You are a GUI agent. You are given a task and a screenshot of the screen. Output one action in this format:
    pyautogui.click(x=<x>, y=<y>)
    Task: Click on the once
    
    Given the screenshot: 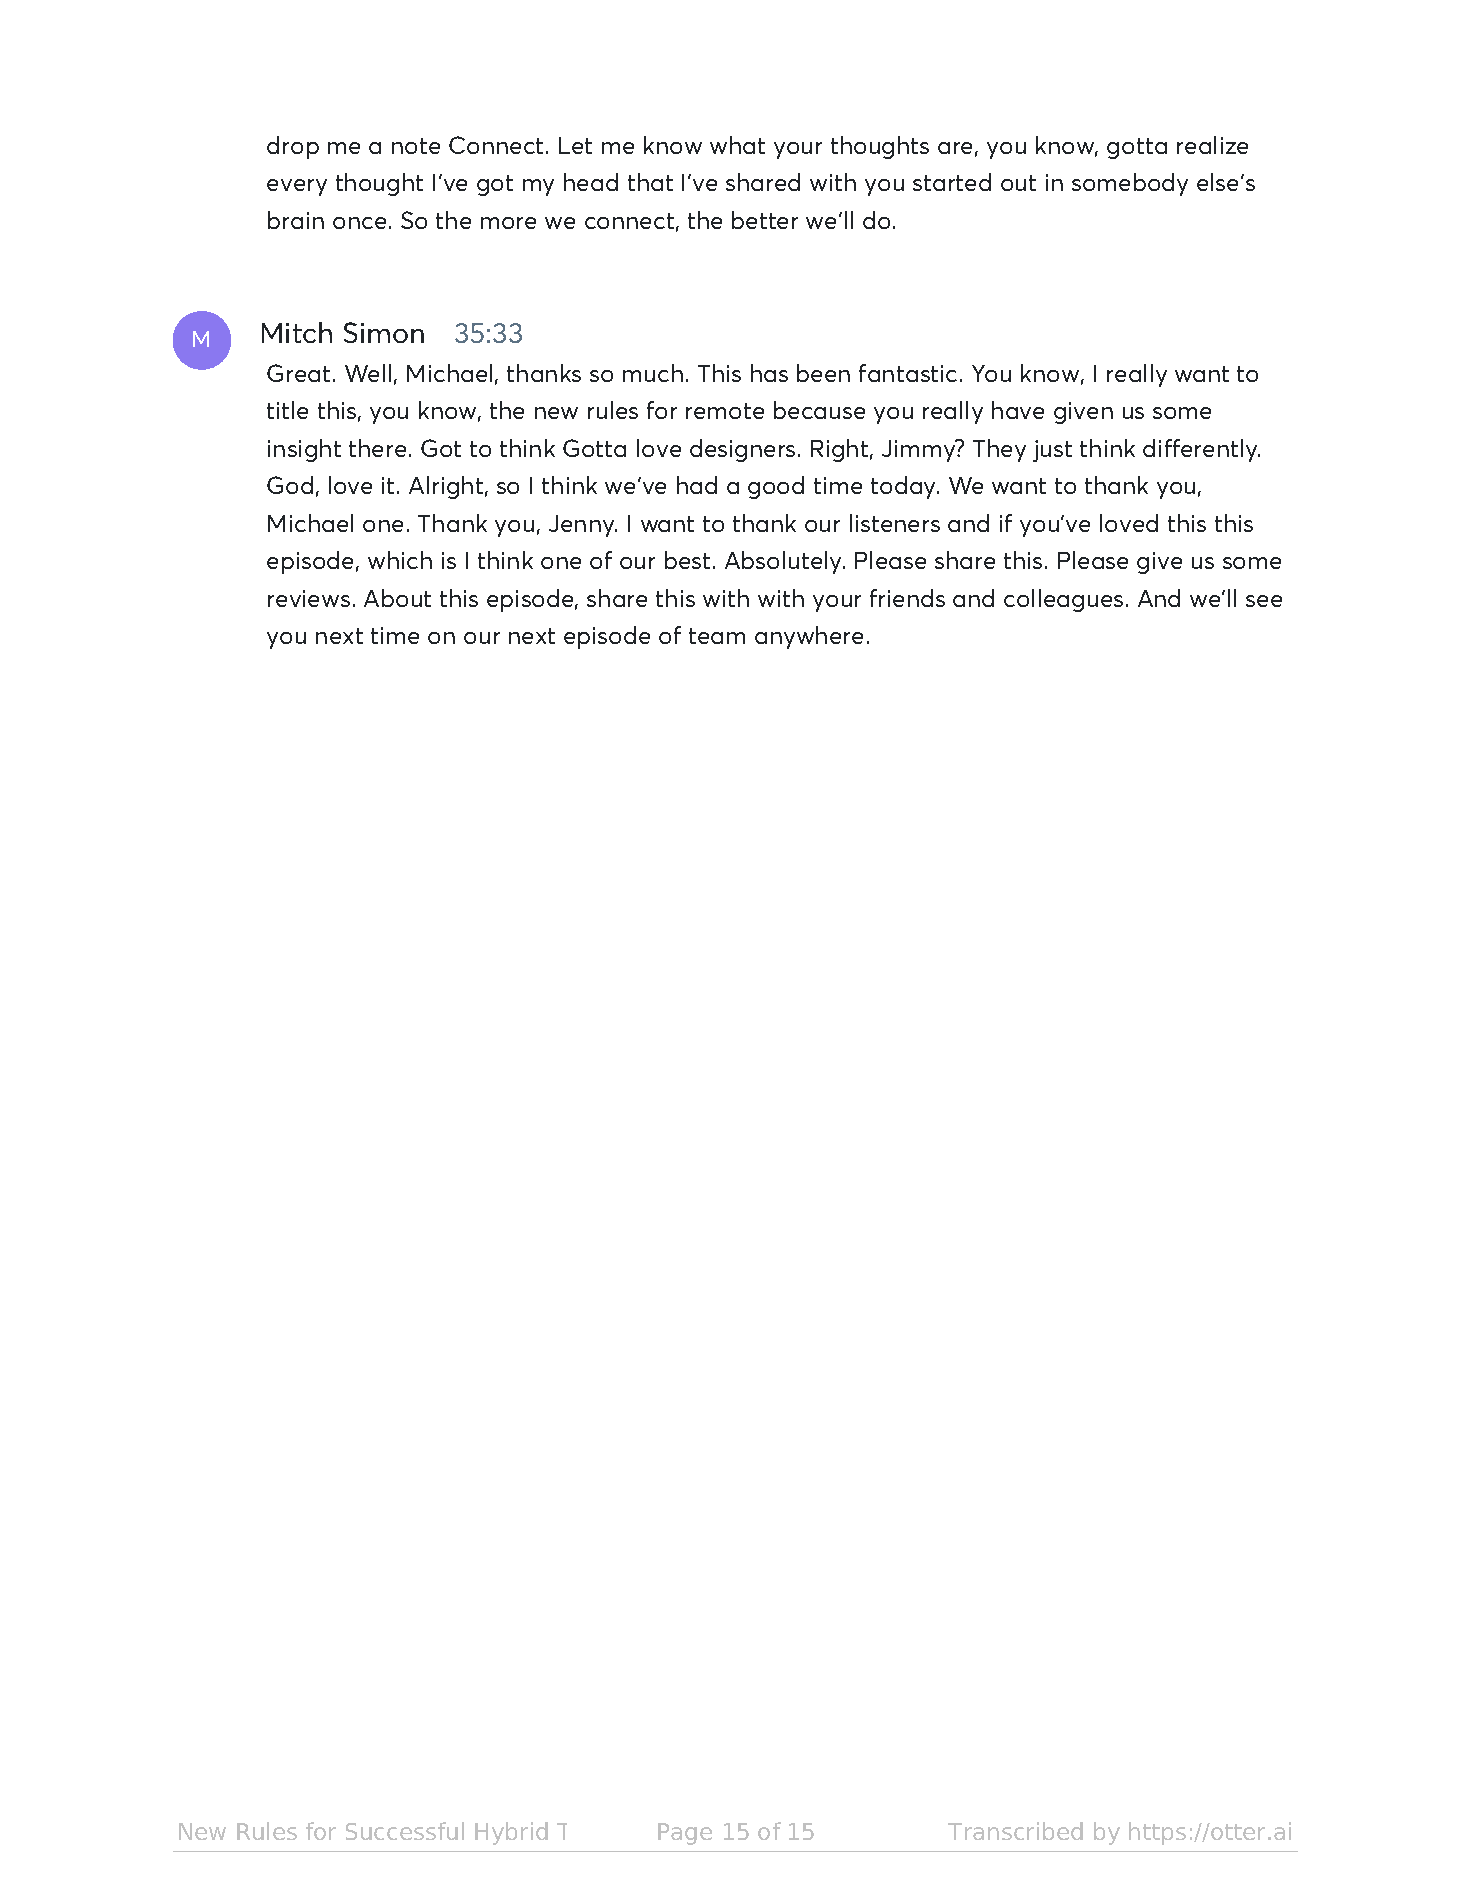 What is the action you would take?
    pyautogui.click(x=359, y=223)
